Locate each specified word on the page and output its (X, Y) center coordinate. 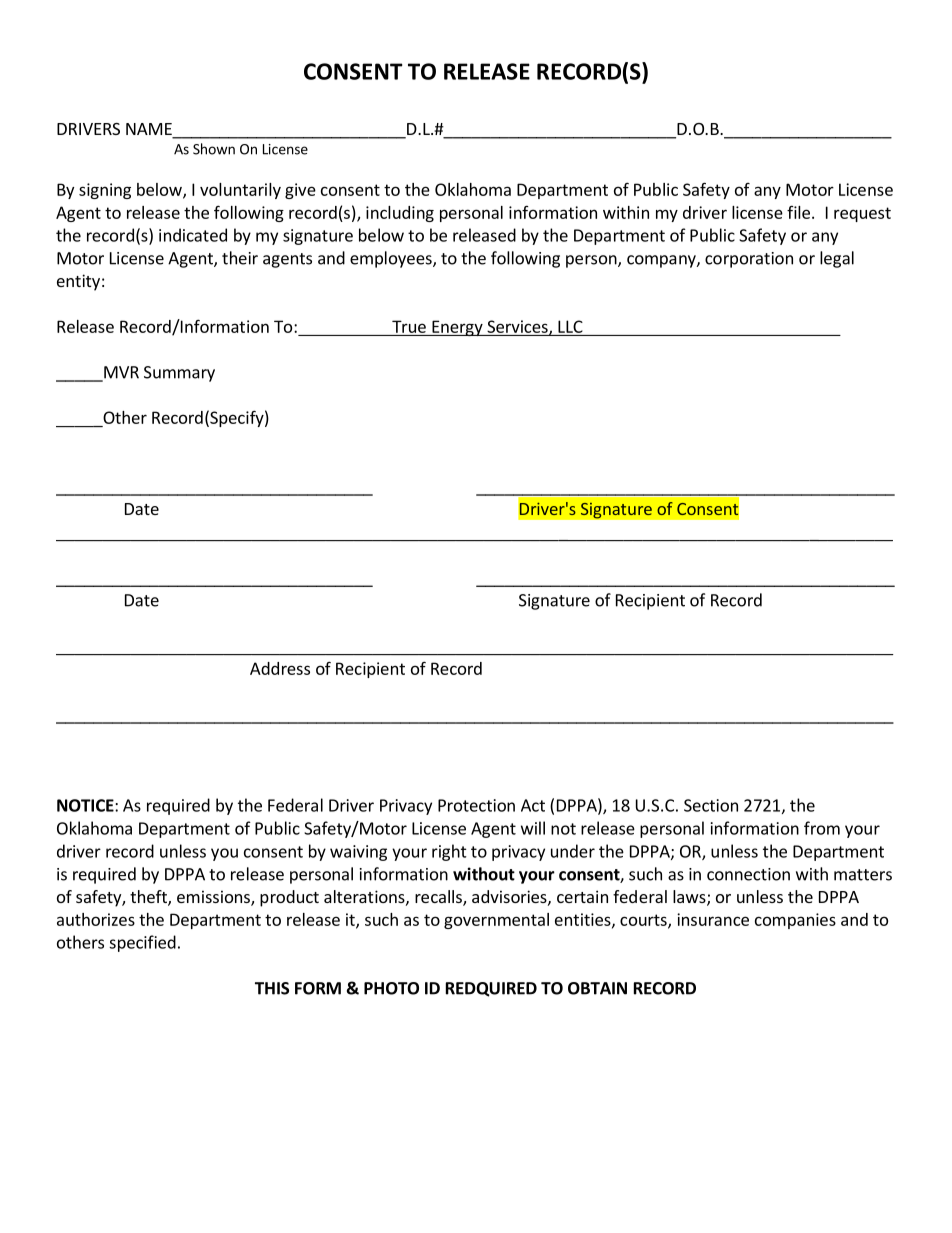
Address (280, 668)
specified (142, 943)
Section (711, 805)
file (798, 212)
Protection (476, 805)
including (400, 214)
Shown (214, 149)
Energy (457, 328)
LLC (570, 326)
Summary (179, 374)
